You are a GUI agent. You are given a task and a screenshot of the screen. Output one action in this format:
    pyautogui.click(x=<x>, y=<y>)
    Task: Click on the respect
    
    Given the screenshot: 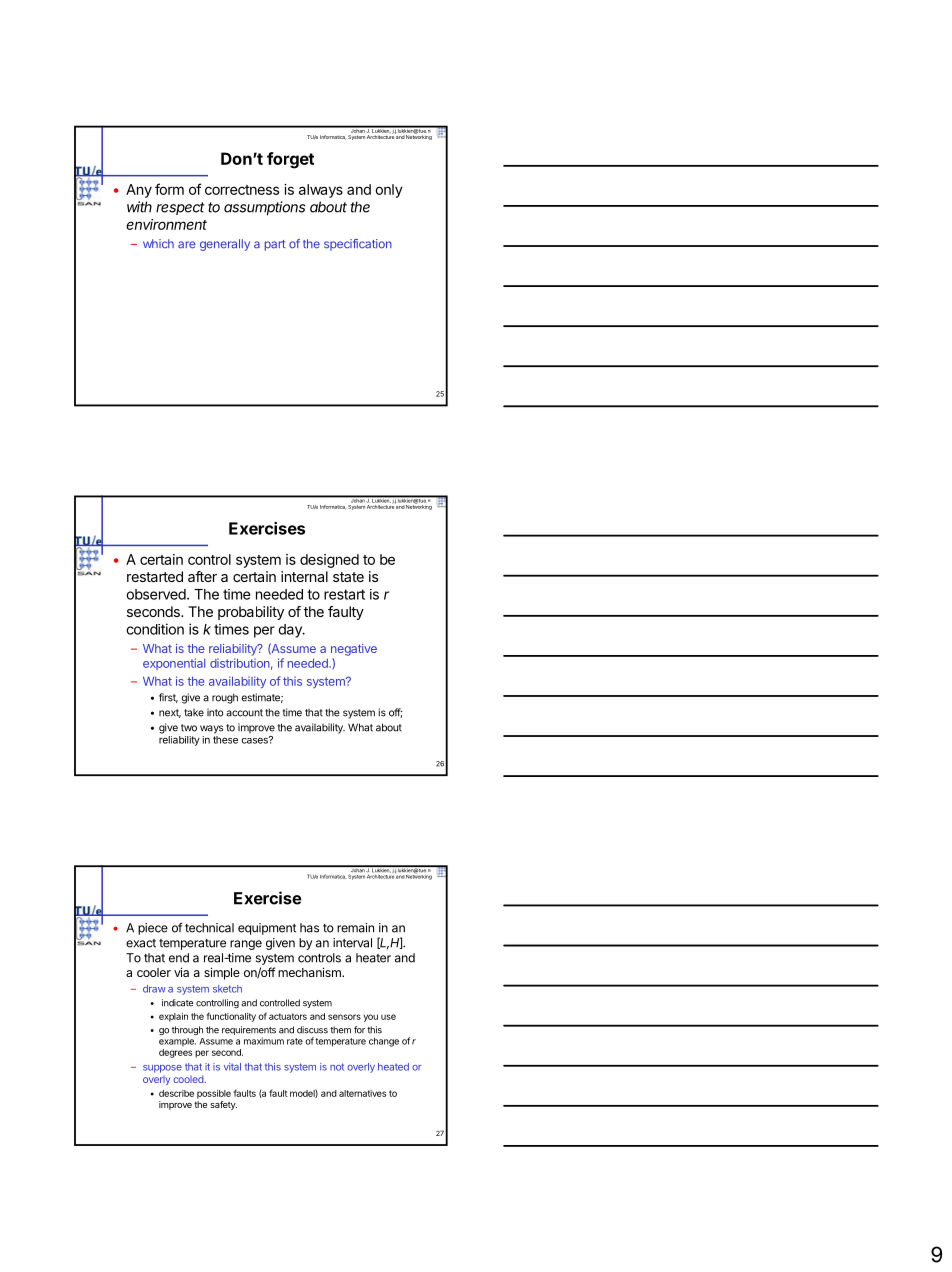 What is the action you would take?
    pyautogui.click(x=180, y=208)
